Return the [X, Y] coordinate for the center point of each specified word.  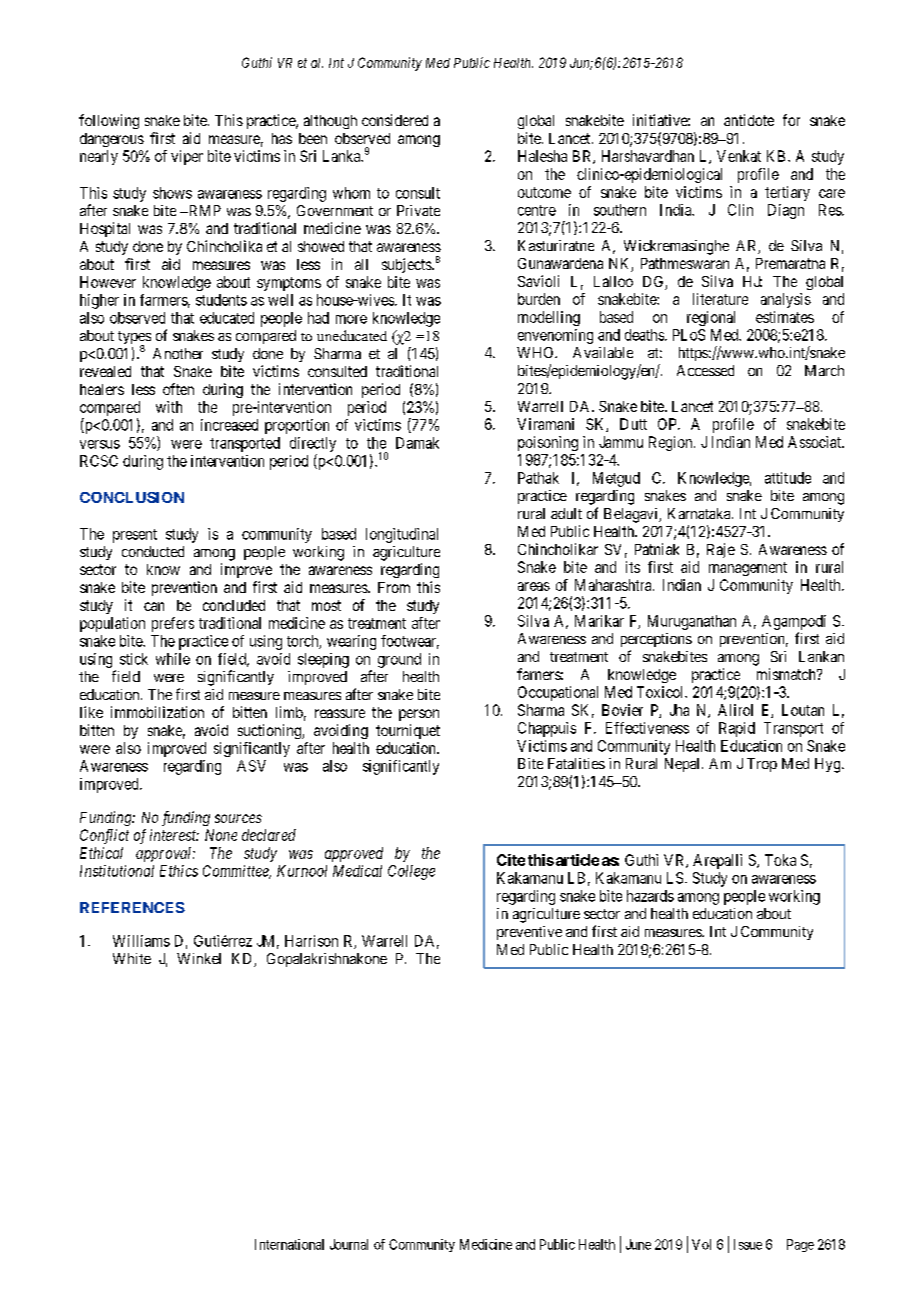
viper [187, 157]
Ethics [179, 871]
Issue [748, 1244]
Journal [349, 1244]
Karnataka [700, 513]
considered [395, 120]
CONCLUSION [132, 497]
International [289, 1244]
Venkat [739, 156]
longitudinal [402, 535]
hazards [650, 896]
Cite [511, 860]
